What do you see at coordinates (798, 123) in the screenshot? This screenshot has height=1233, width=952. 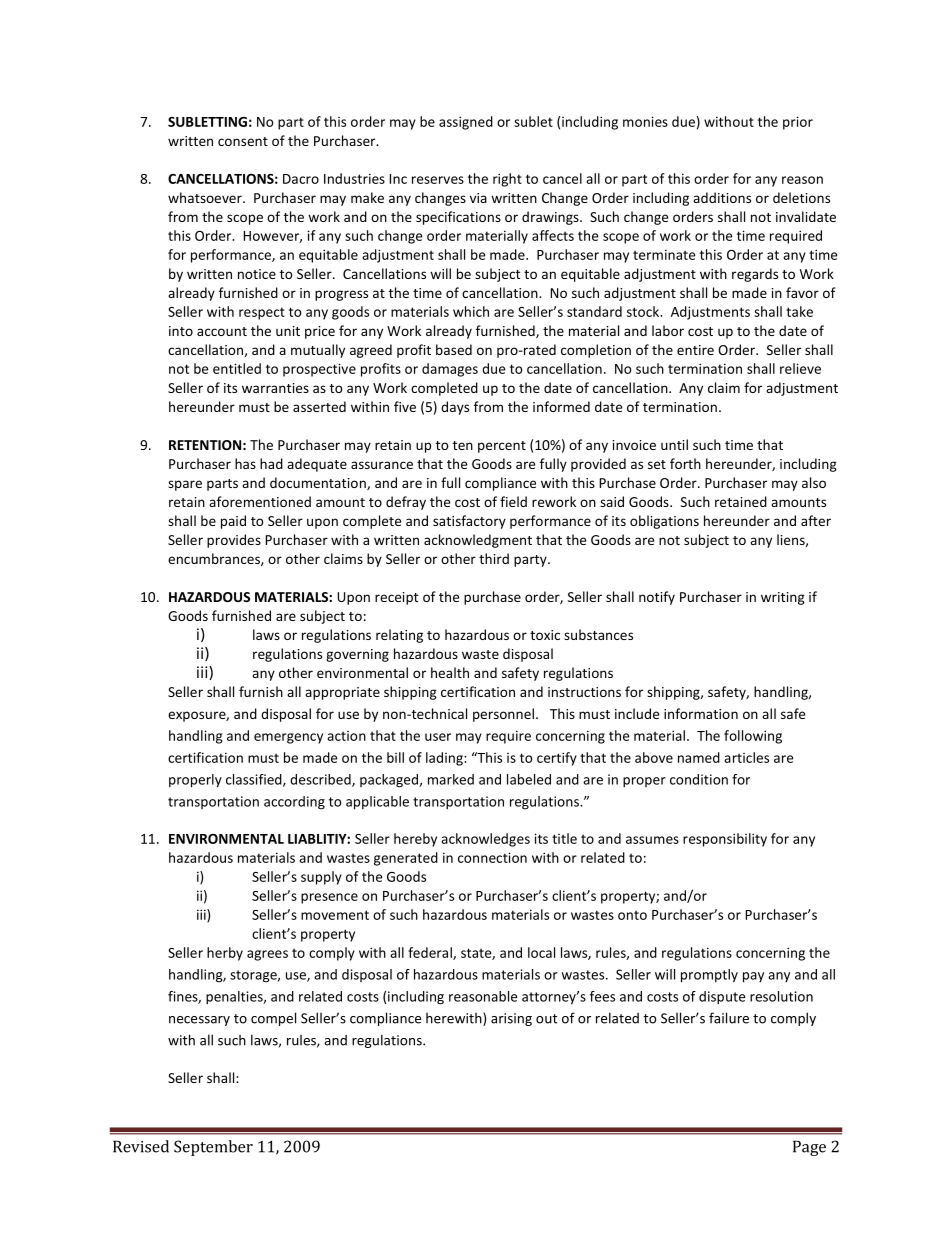 I see `prior` at bounding box center [798, 123].
